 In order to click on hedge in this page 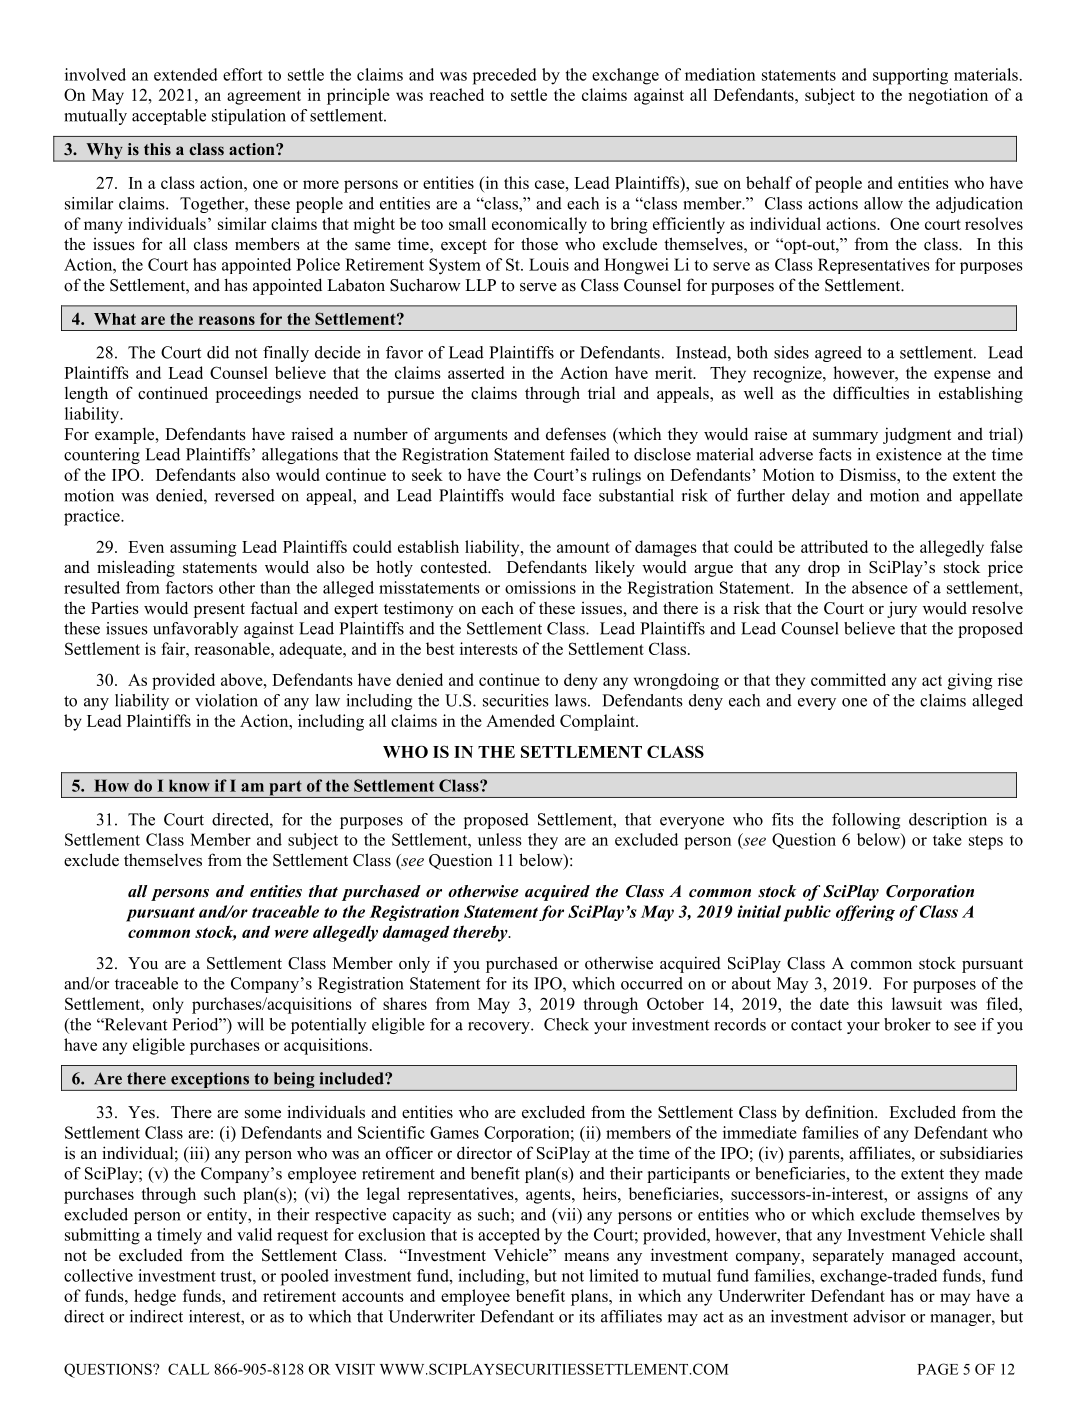, I will do `click(155, 1297)`.
